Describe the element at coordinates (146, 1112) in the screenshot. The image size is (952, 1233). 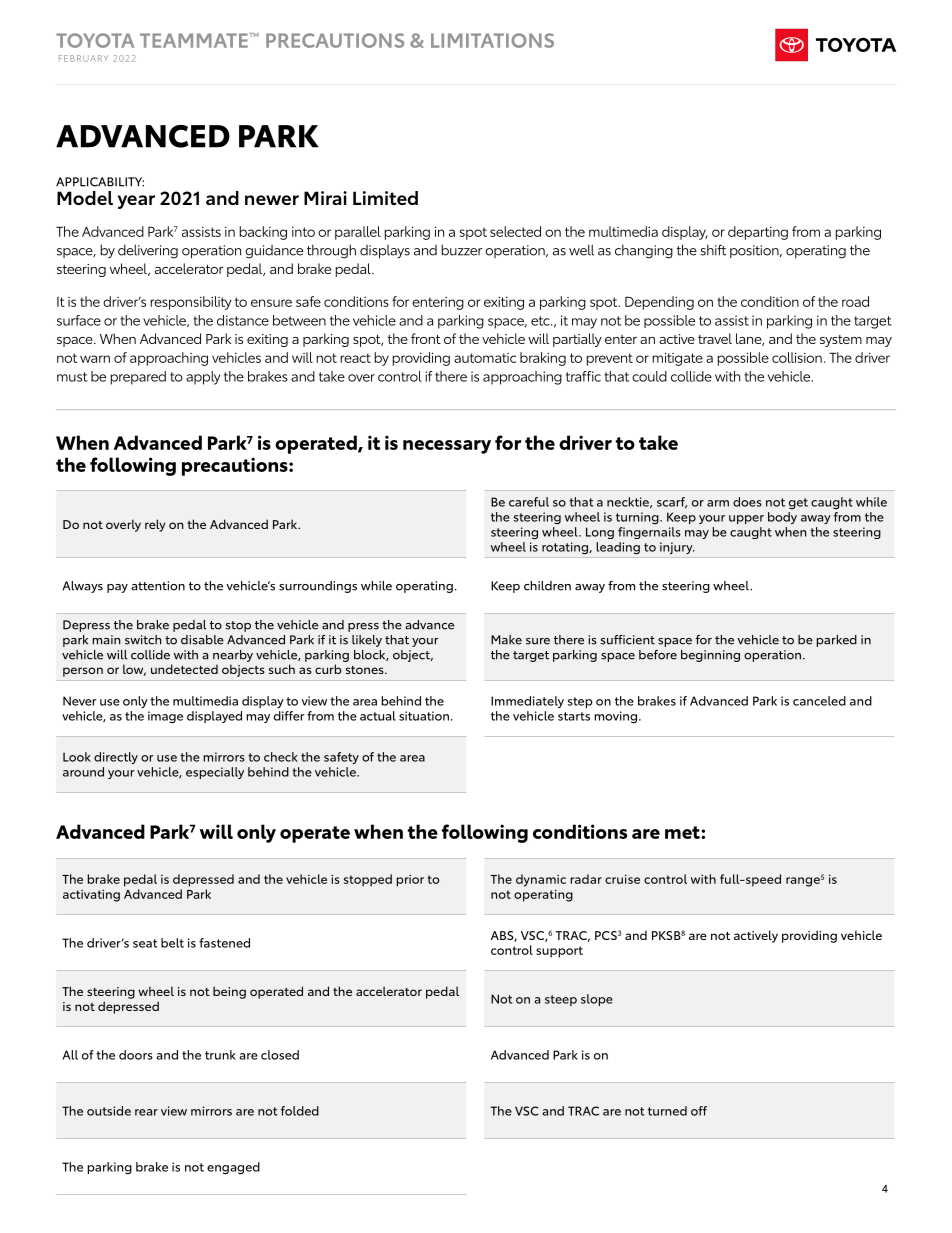
I see `rear` at that location.
